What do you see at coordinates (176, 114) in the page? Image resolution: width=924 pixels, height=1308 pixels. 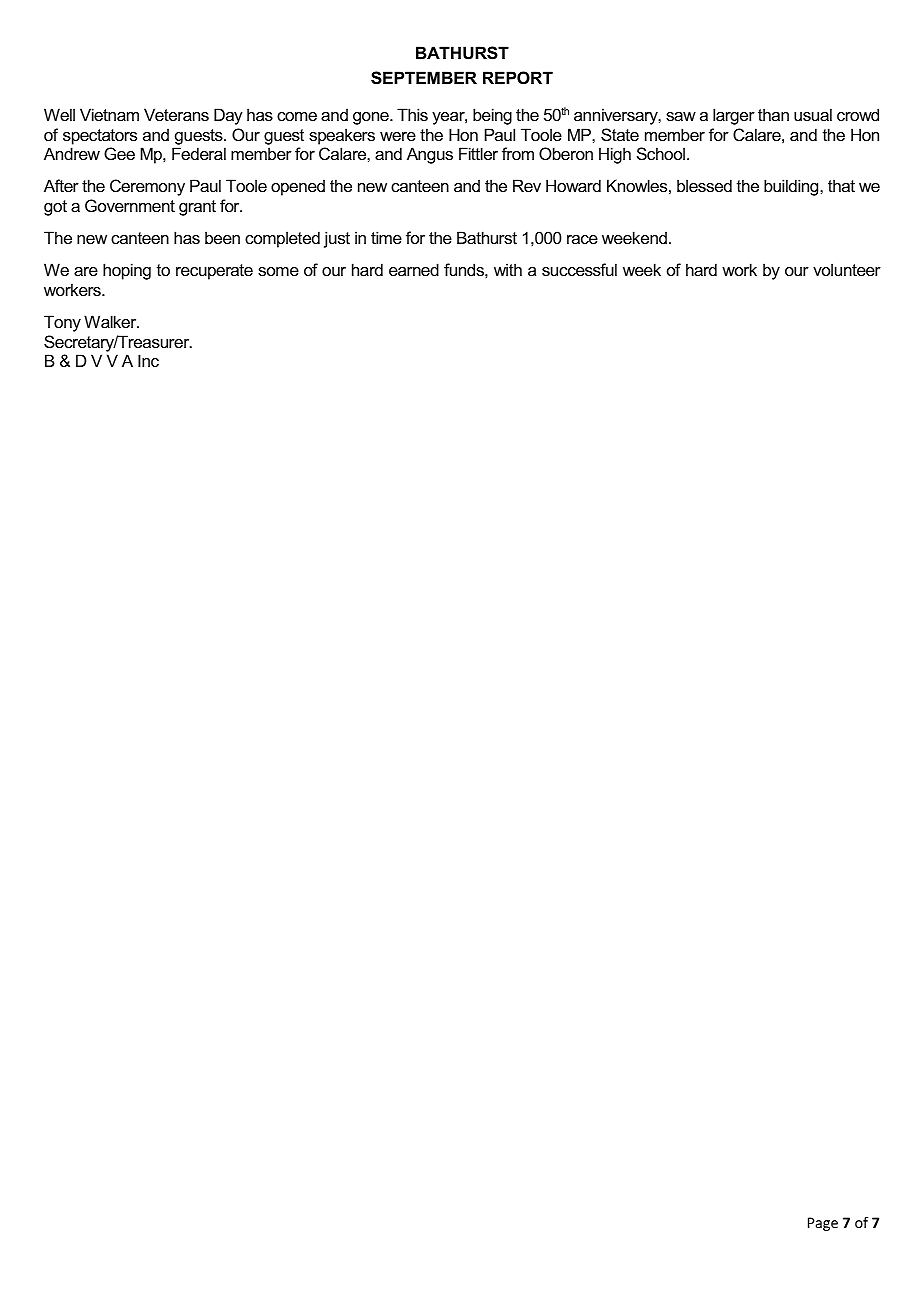 I see `Veterans` at bounding box center [176, 114].
